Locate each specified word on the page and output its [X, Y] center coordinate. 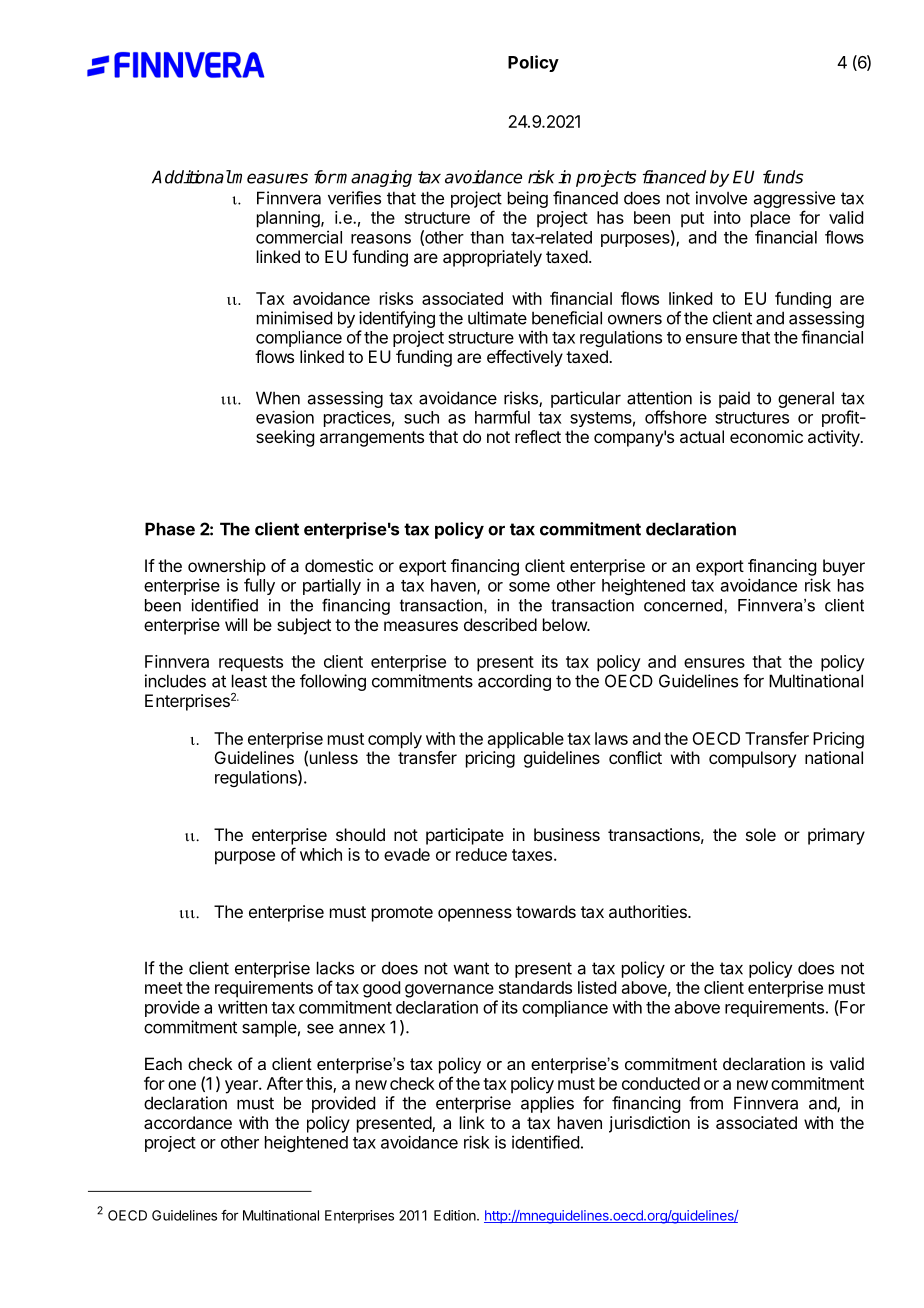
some [529, 587]
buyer [844, 567]
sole [761, 834]
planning [289, 219]
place [770, 219]
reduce [481, 854]
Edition [456, 1215]
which [321, 854]
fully [259, 586]
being [528, 199]
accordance [188, 1122]
